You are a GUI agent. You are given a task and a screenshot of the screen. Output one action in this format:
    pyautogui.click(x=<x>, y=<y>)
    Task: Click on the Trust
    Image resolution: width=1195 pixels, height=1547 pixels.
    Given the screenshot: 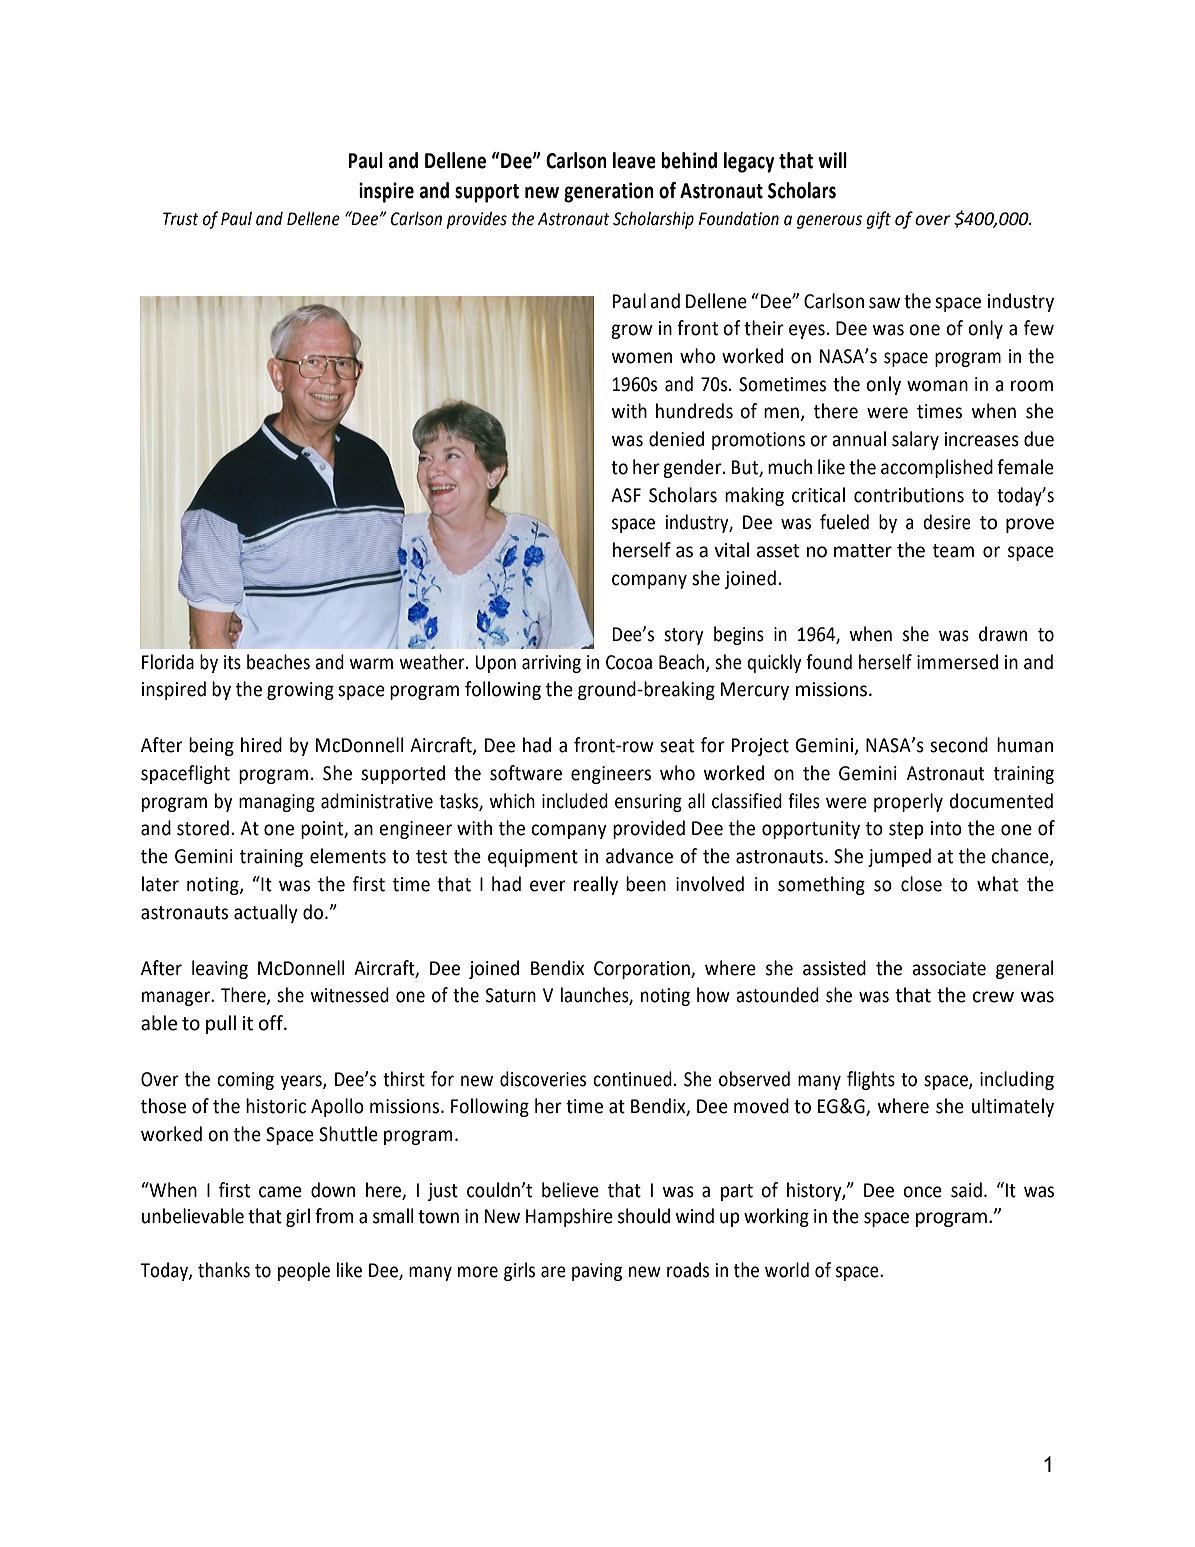 What is the action you would take?
    pyautogui.click(x=181, y=219)
